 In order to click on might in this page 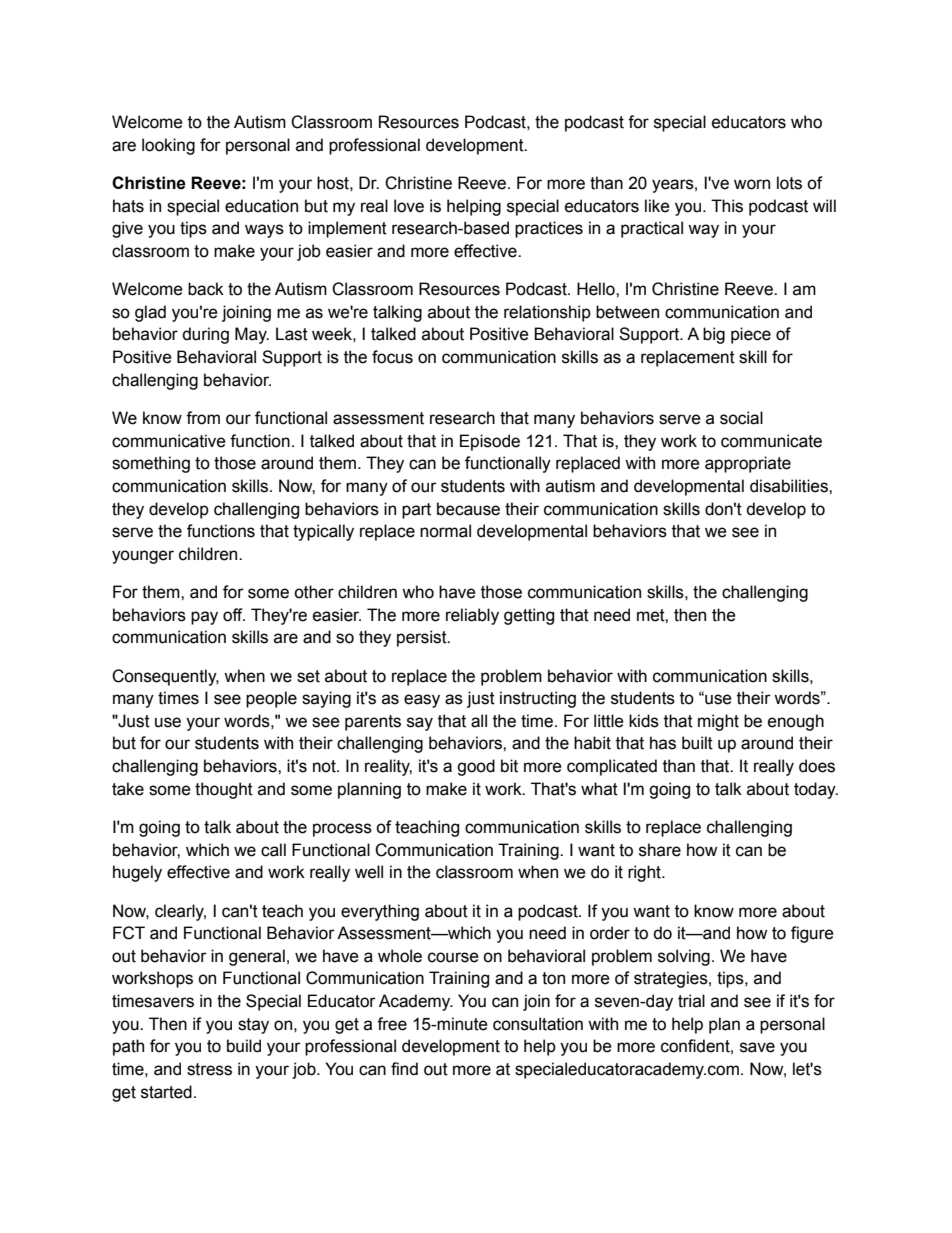, I will do `click(718, 722)`.
